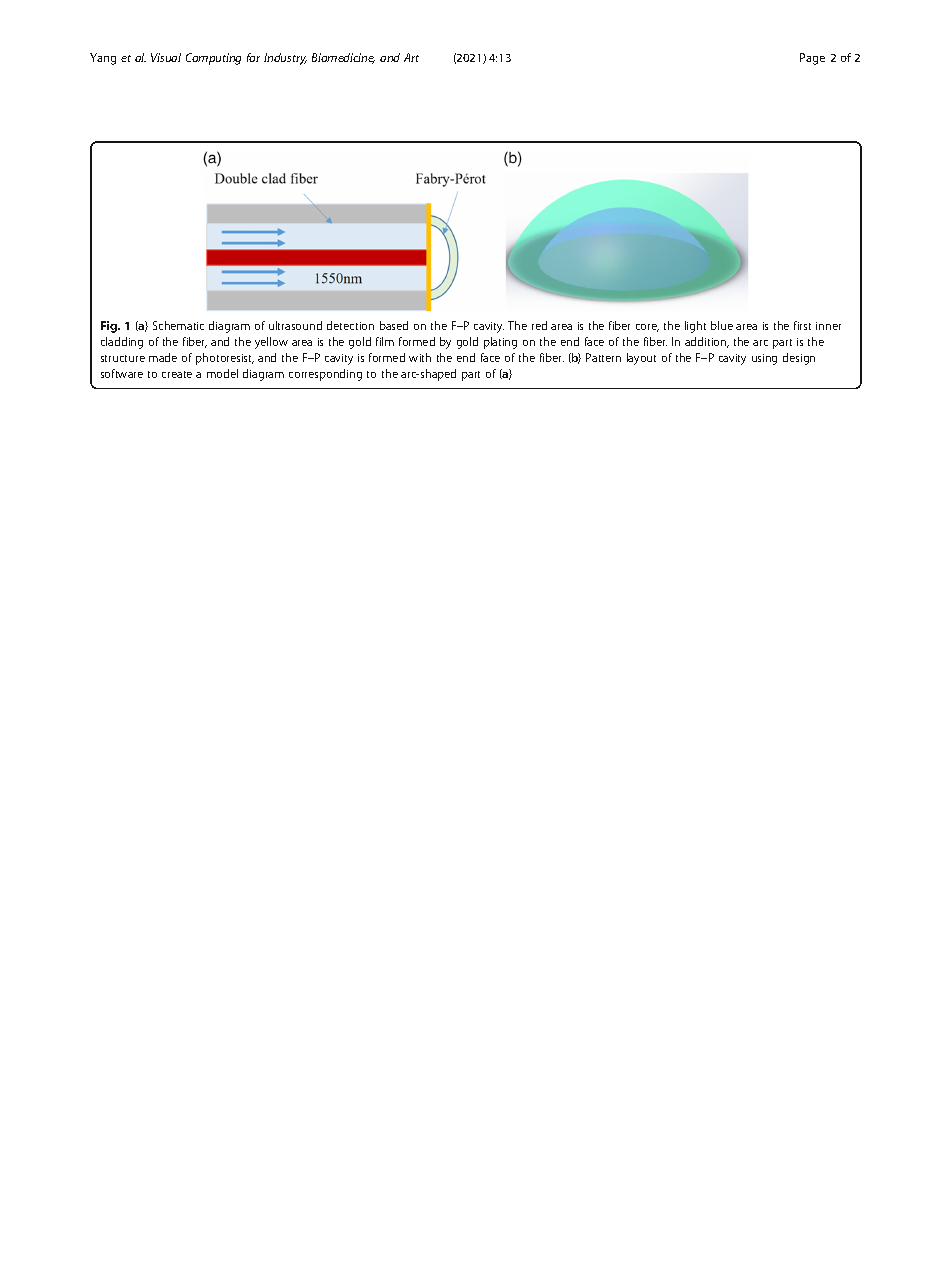 The width and height of the screenshot is (952, 1265). What do you see at coordinates (343, 58) in the screenshot?
I see `Biomedicine` at bounding box center [343, 58].
